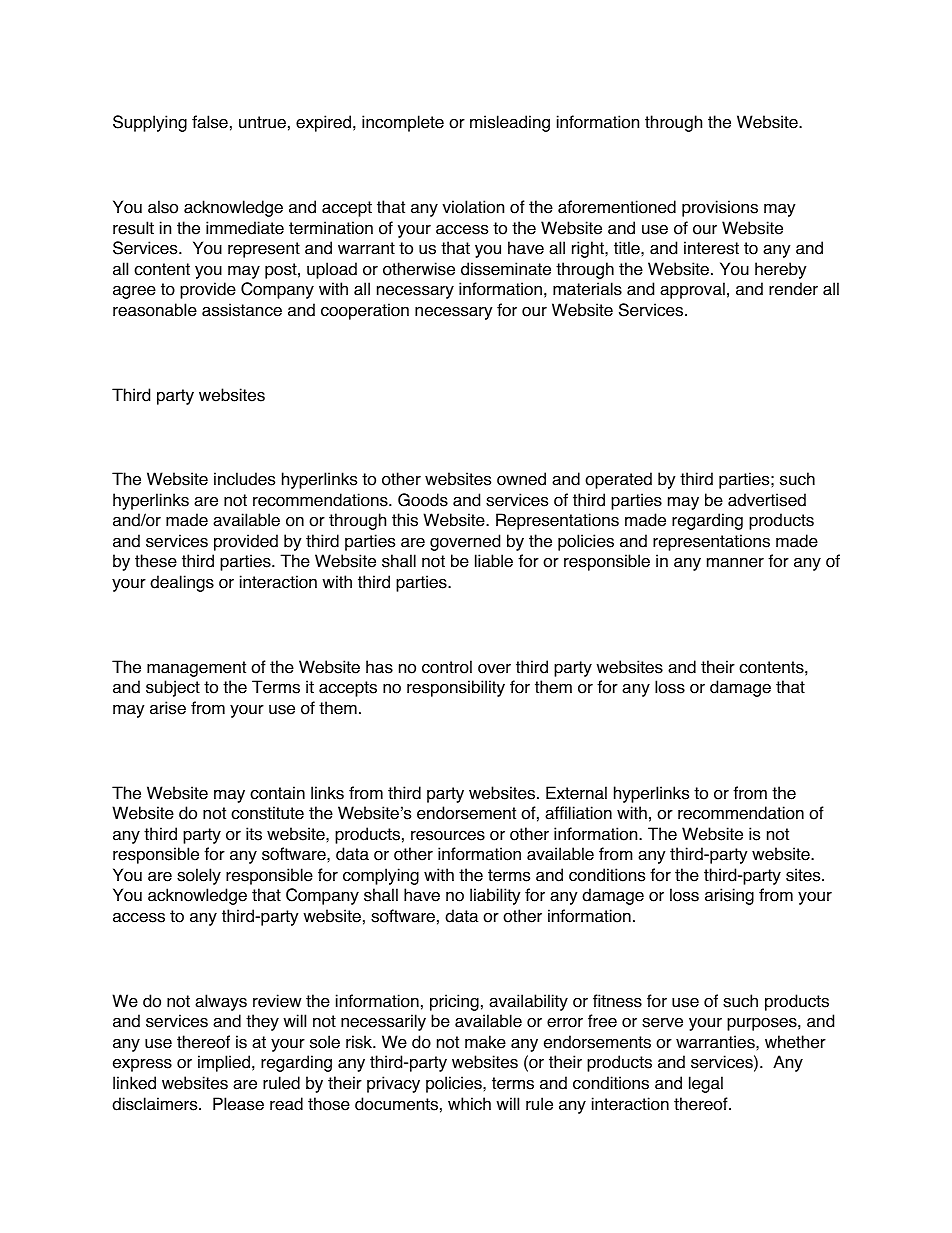 This screenshot has width=952, height=1233. I want to click on dealings, so click(182, 583).
